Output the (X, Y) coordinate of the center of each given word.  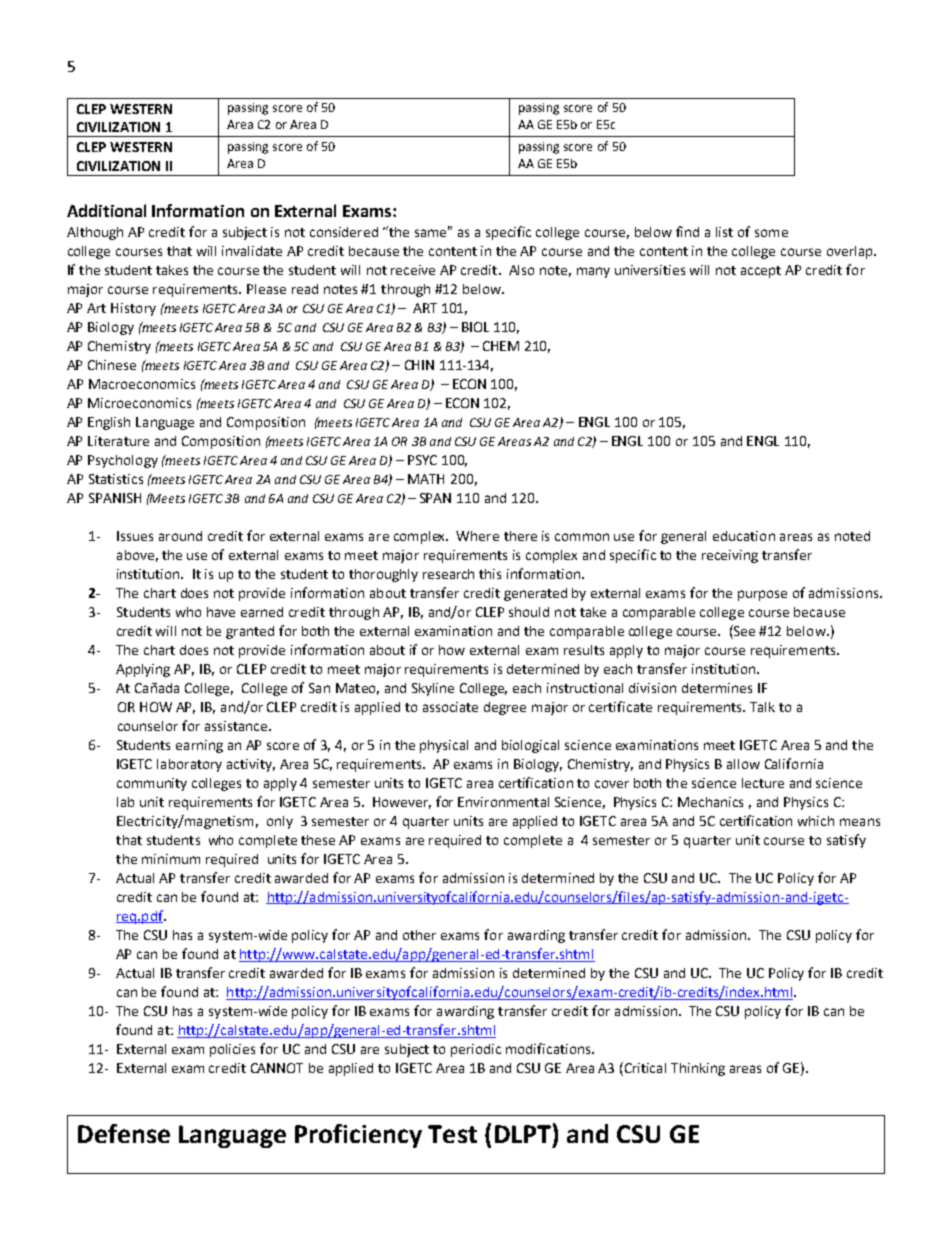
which (816, 821)
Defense (124, 1133)
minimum (171, 859)
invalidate (252, 251)
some (771, 233)
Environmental (503, 802)
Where (477, 536)
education (744, 536)
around (180, 536)
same (432, 232)
